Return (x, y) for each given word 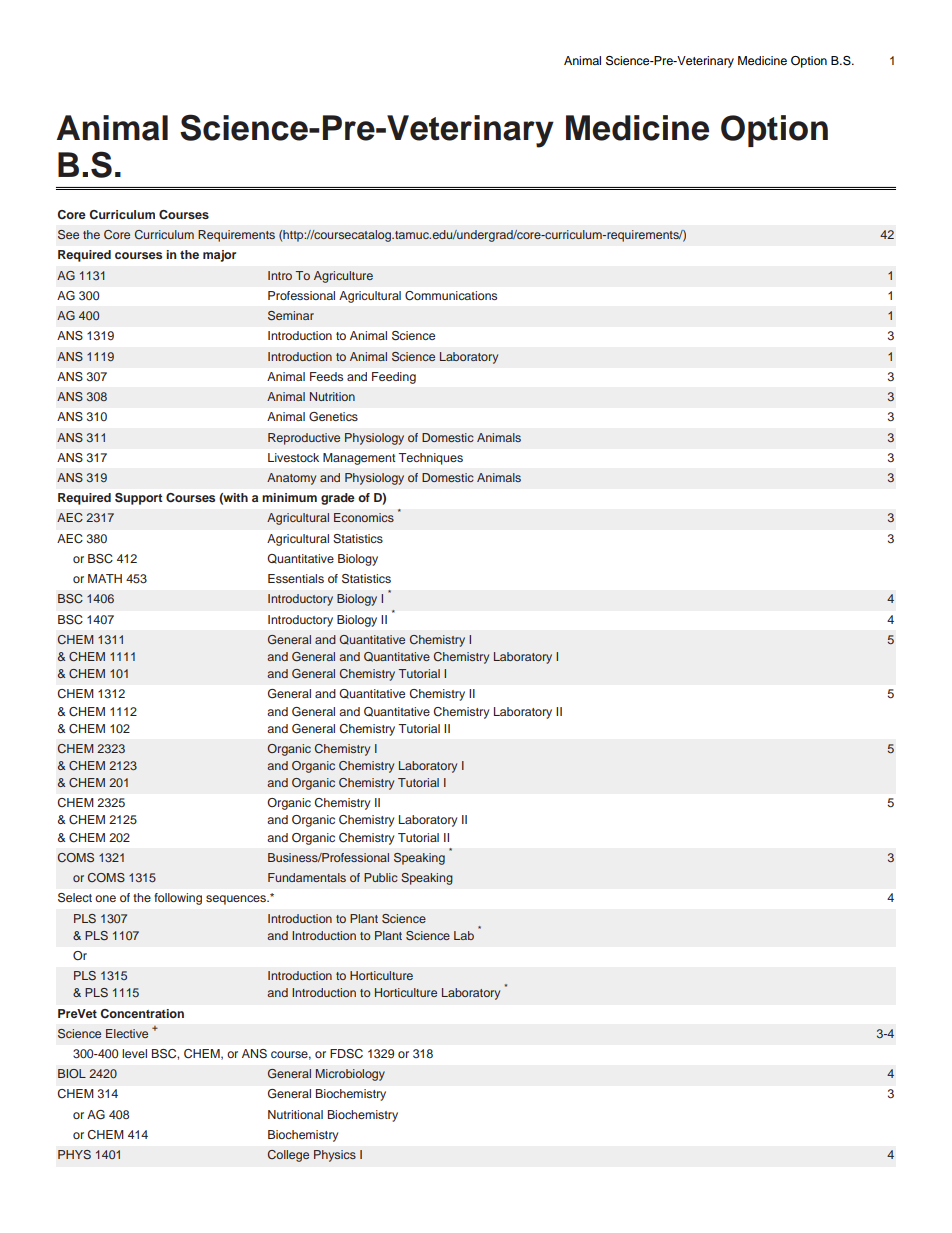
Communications (451, 296)
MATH (105, 578)
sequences (237, 900)
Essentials (296, 578)
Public (381, 877)
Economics (364, 517)
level (134, 1053)
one (105, 898)
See (68, 235)
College (288, 1156)
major (219, 256)
